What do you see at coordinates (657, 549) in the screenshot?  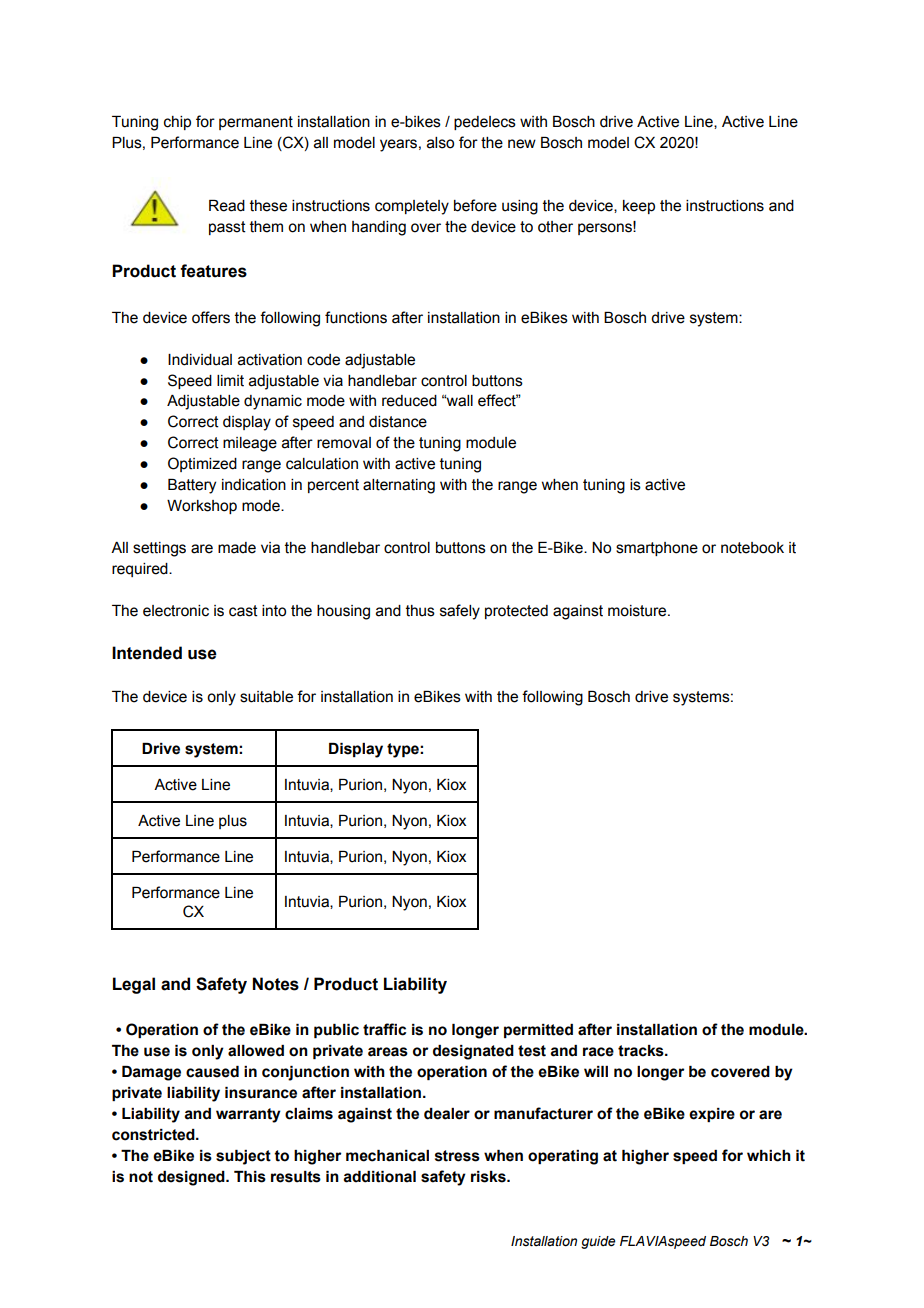 I see `smartphone` at bounding box center [657, 549].
